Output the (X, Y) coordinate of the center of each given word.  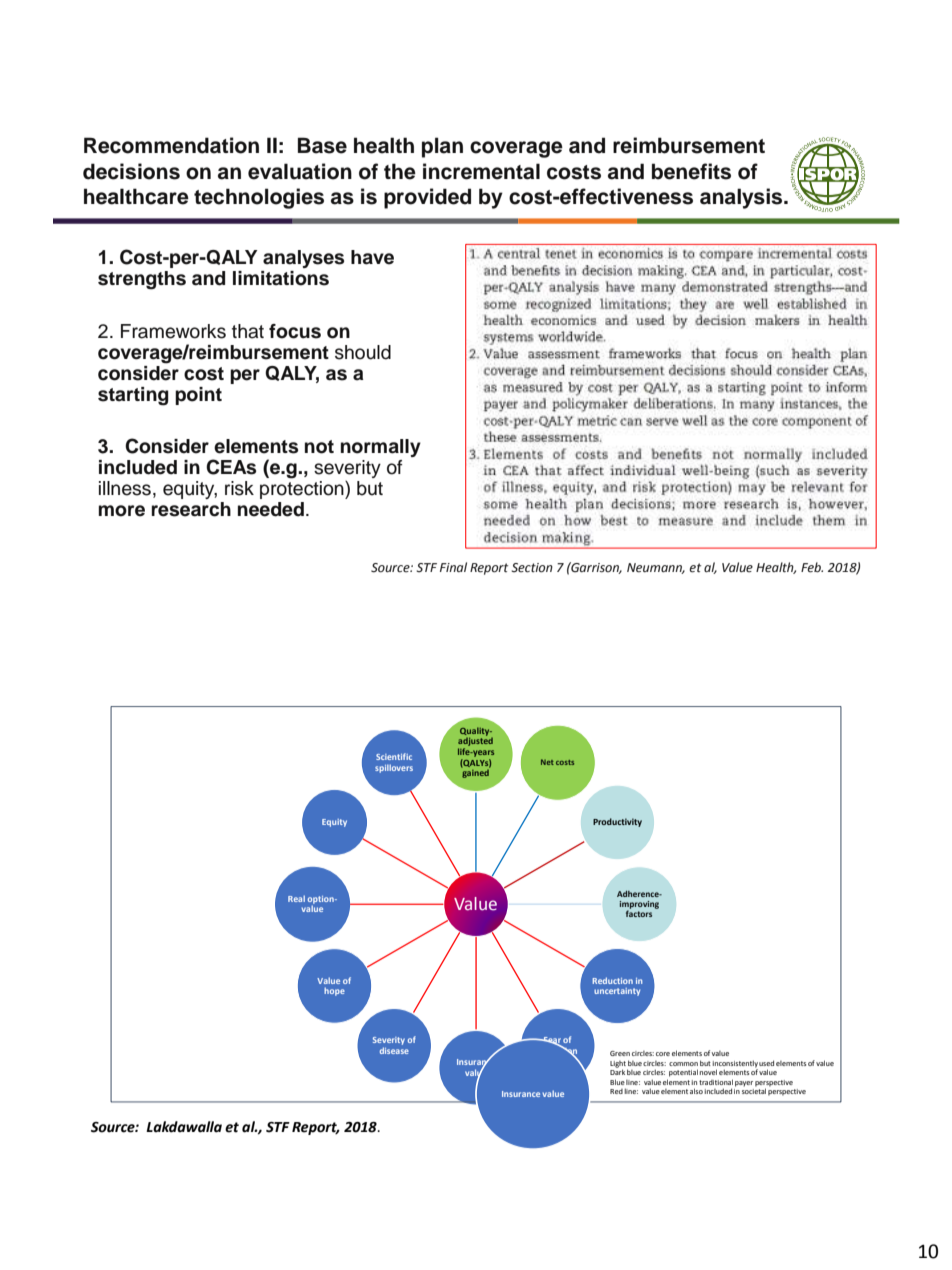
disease (394, 1050)
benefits (691, 171)
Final (453, 567)
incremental (481, 171)
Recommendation (171, 145)
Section (532, 568)
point (198, 396)
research (191, 509)
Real (296, 898)
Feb (812, 567)
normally (381, 448)
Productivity (617, 822)
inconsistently (735, 1065)
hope (334, 991)
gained (475, 772)
